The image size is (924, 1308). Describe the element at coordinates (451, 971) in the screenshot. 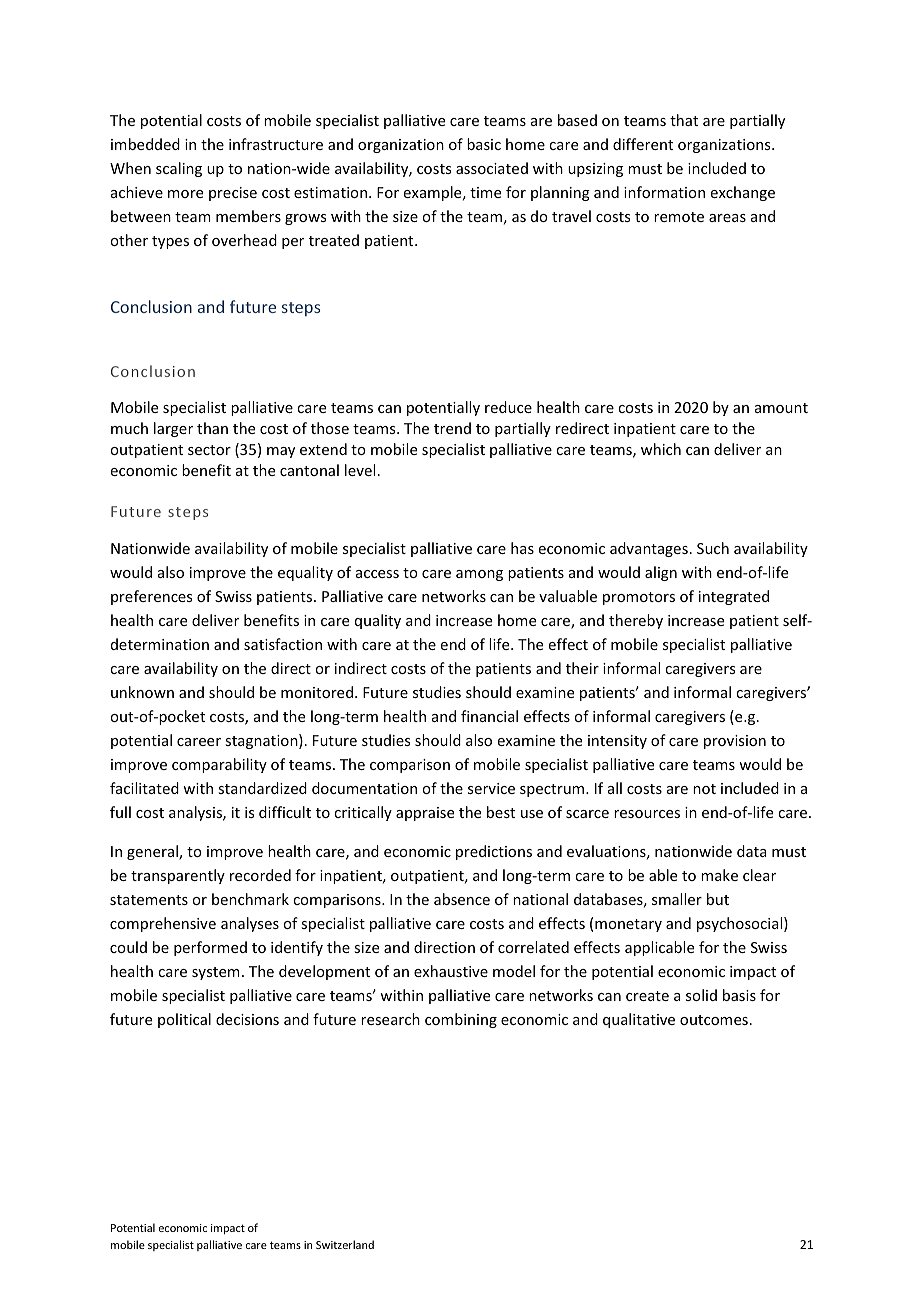

I see `exhaustive` at that location.
